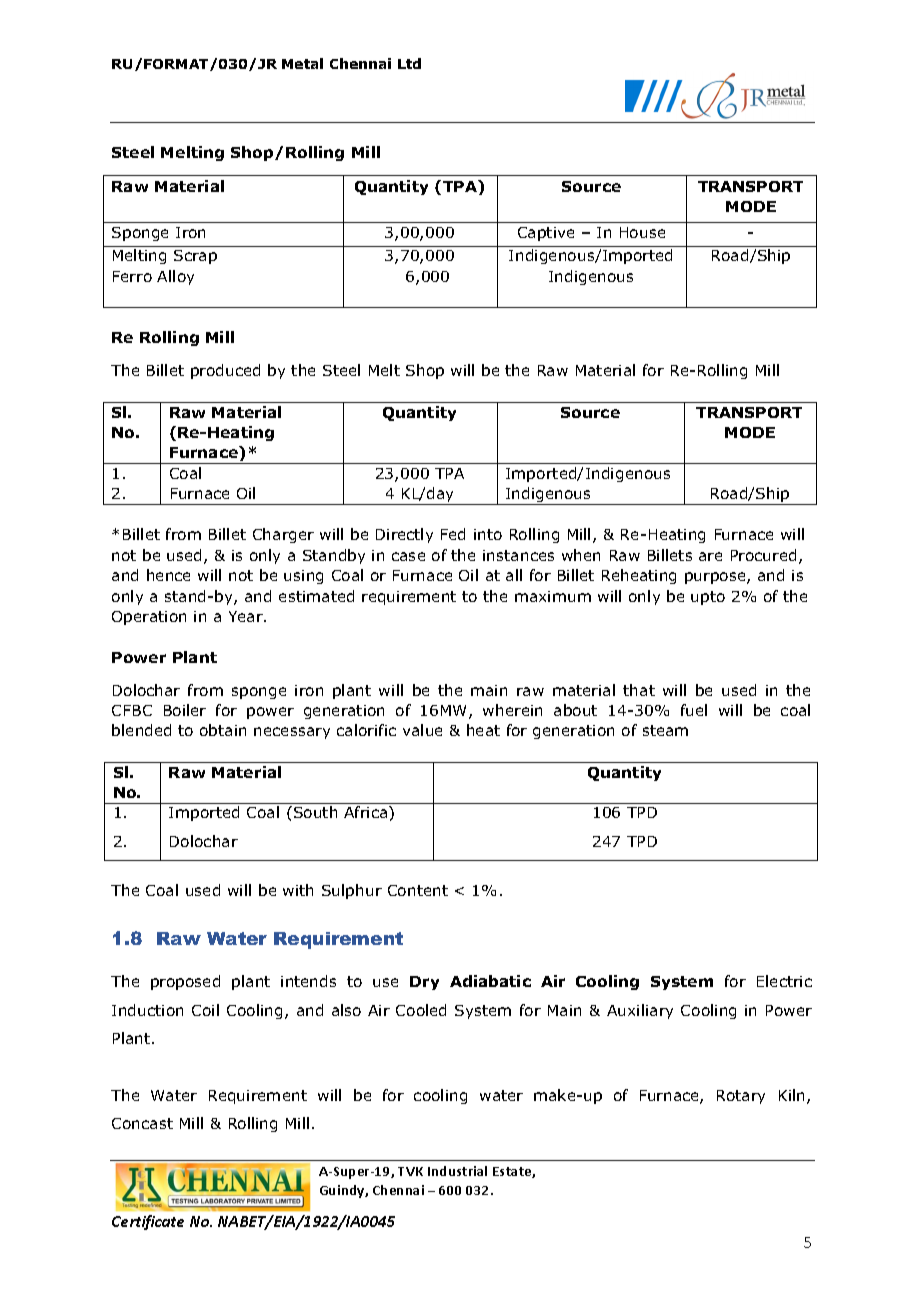 The image size is (924, 1308). Describe the element at coordinates (247, 616) in the image. I see `Year` at that location.
